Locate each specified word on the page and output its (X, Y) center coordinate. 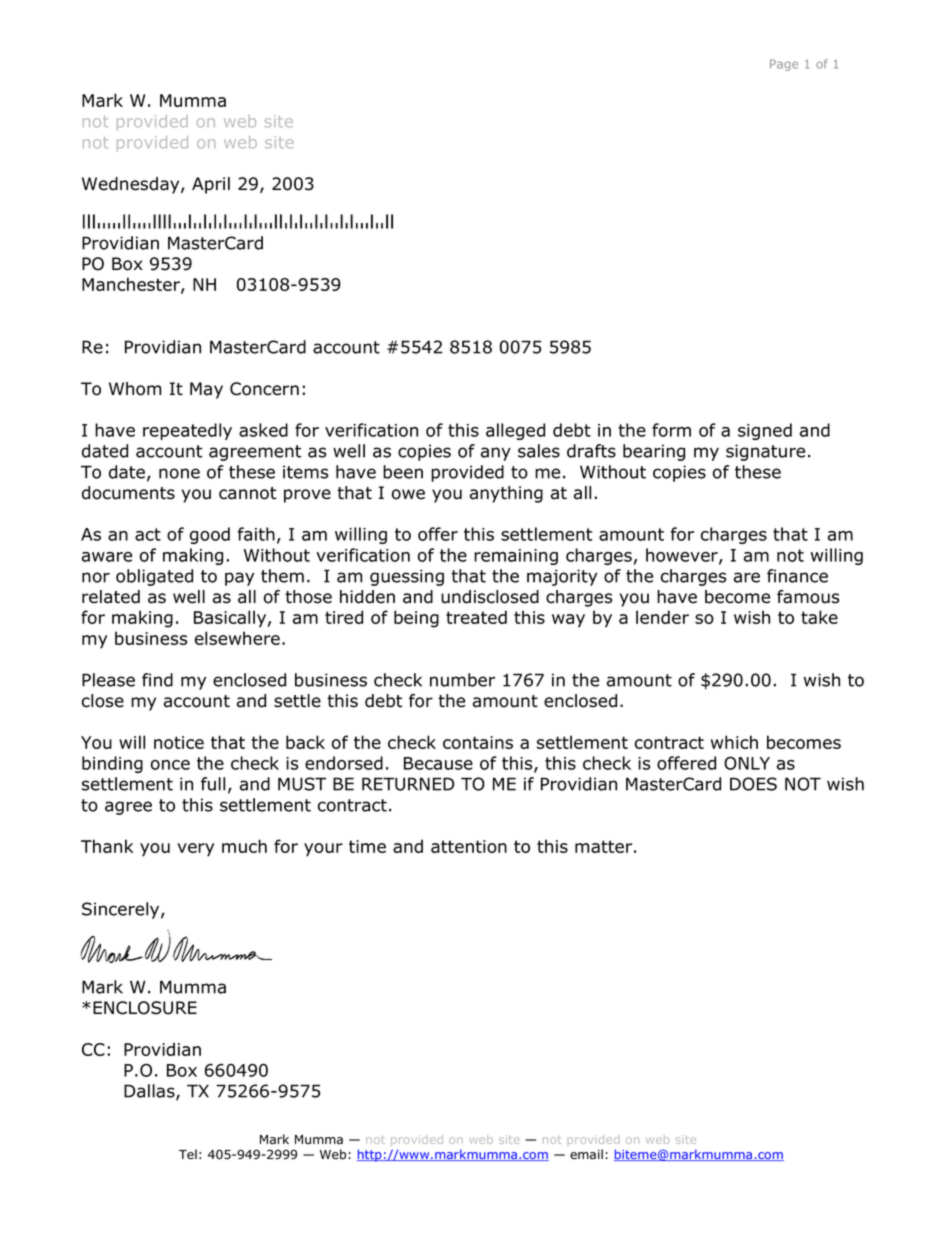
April (211, 185)
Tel (188, 1154)
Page (784, 65)
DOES (753, 784)
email (586, 1154)
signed (765, 431)
